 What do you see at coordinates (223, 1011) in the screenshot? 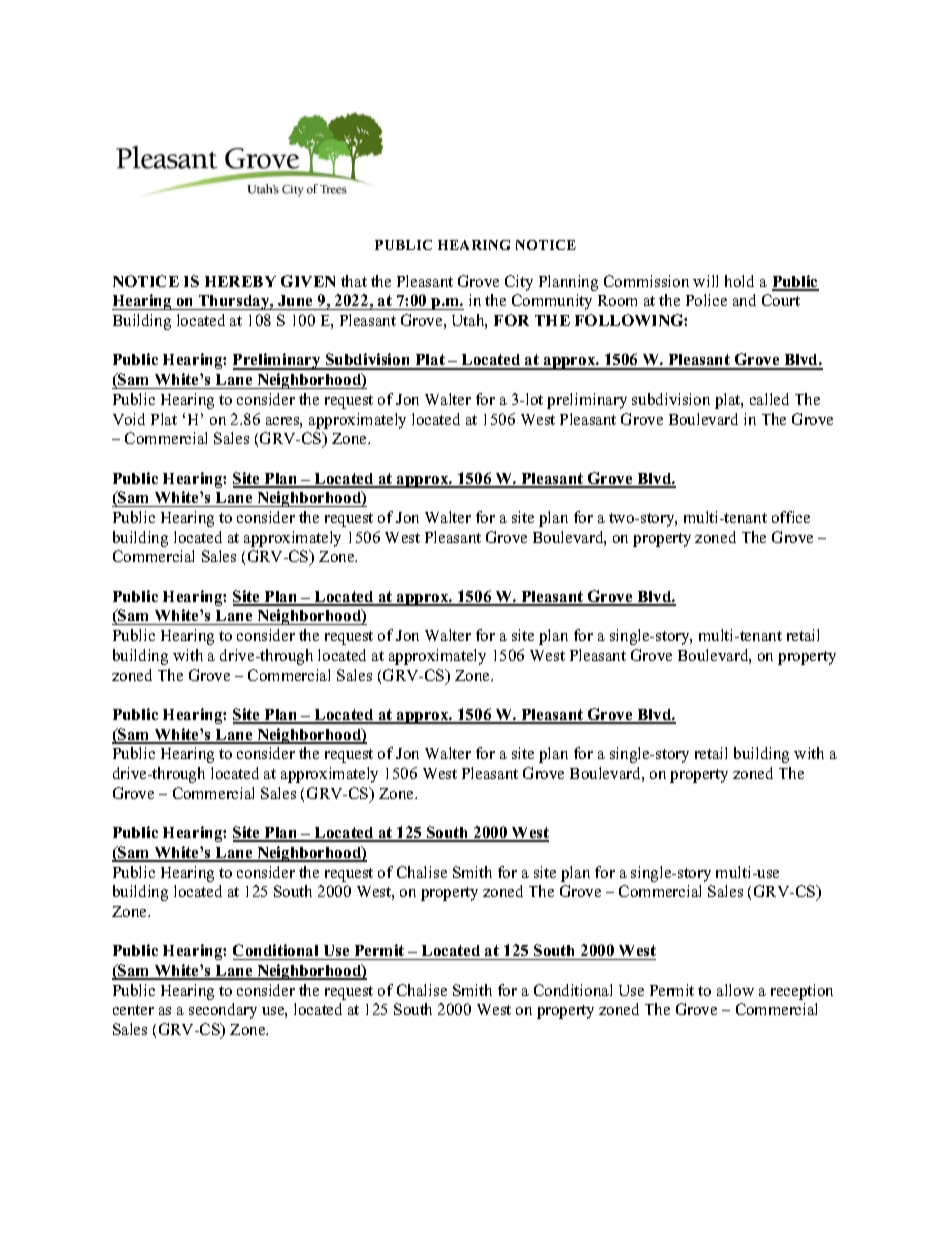
I see `secondary` at bounding box center [223, 1011].
